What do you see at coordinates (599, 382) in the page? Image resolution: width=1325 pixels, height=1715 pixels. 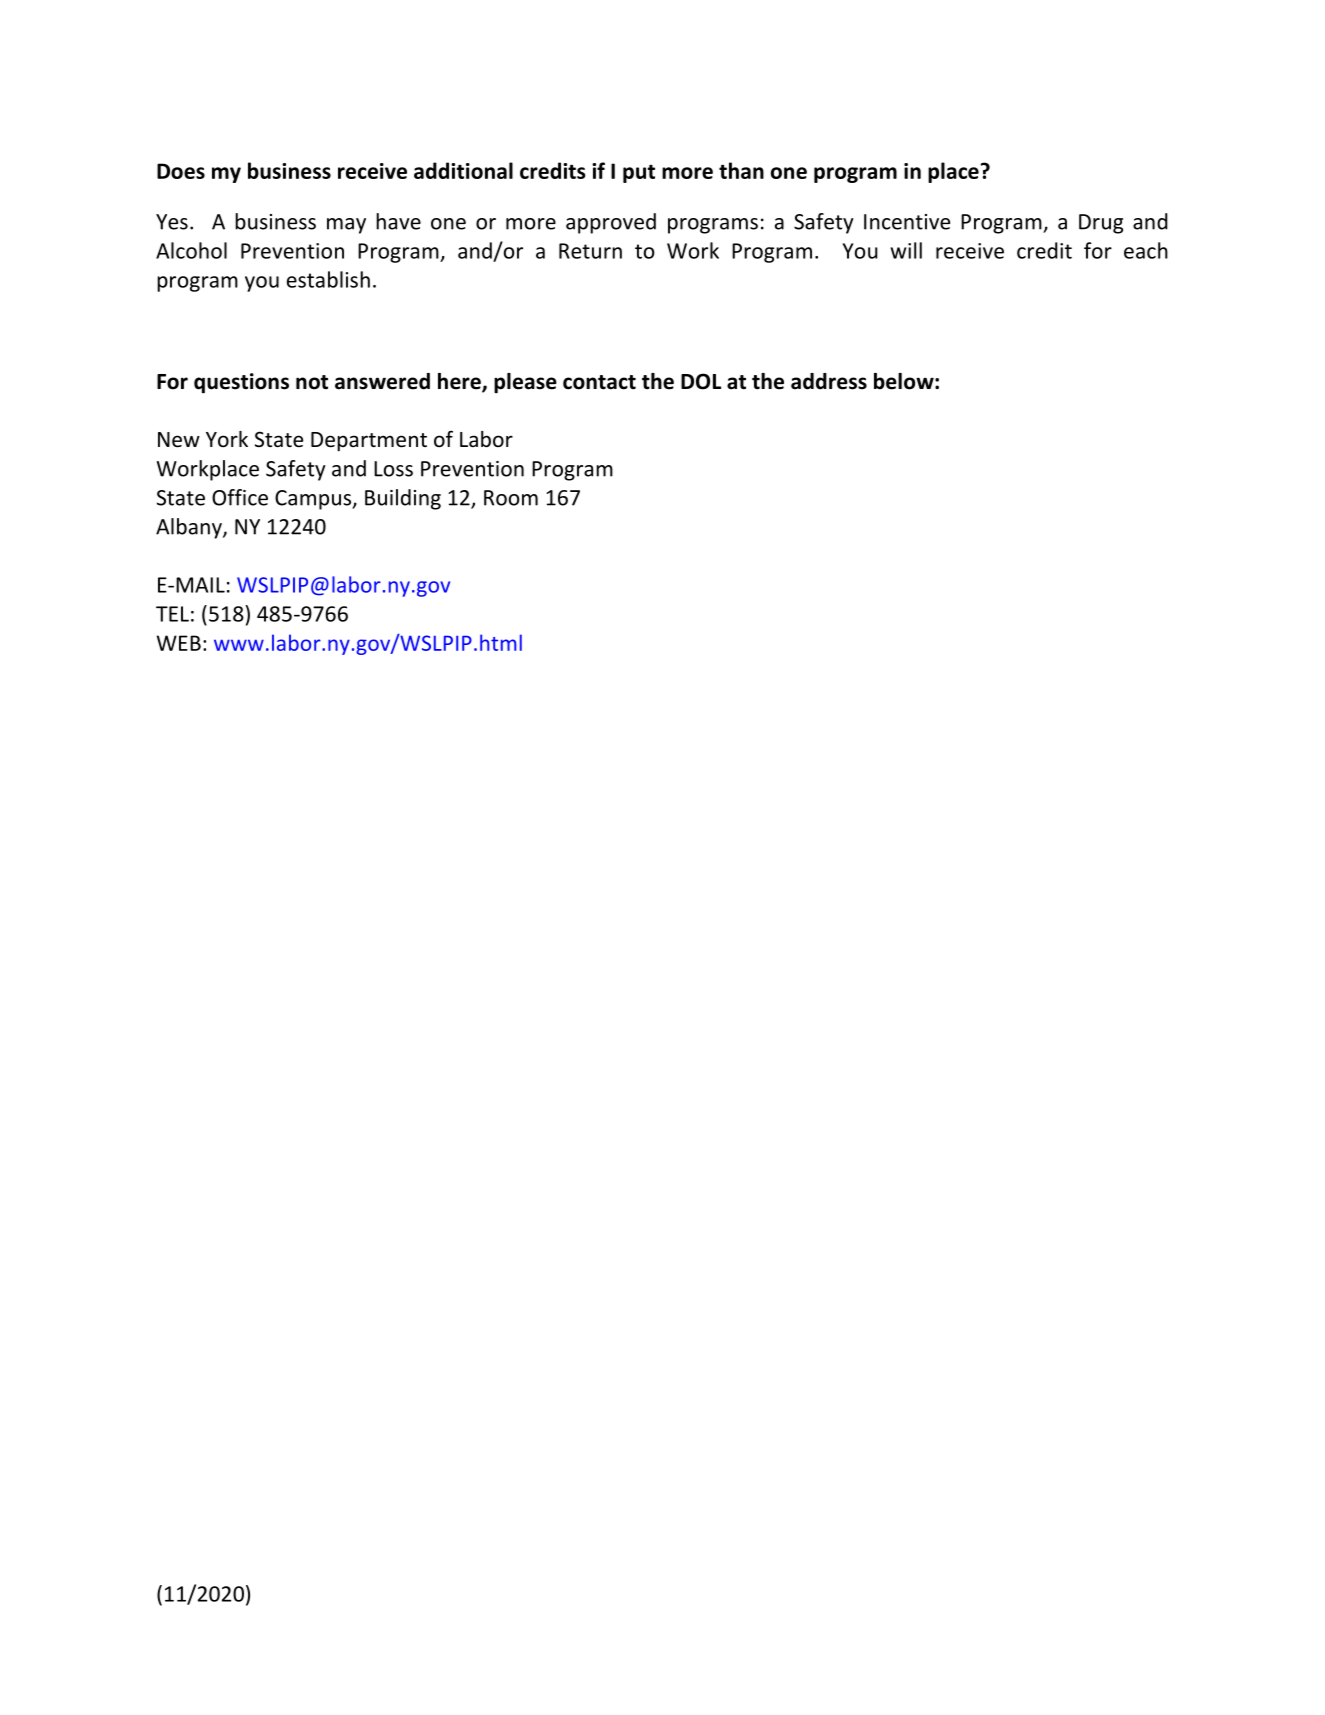 I see `contact` at bounding box center [599, 382].
